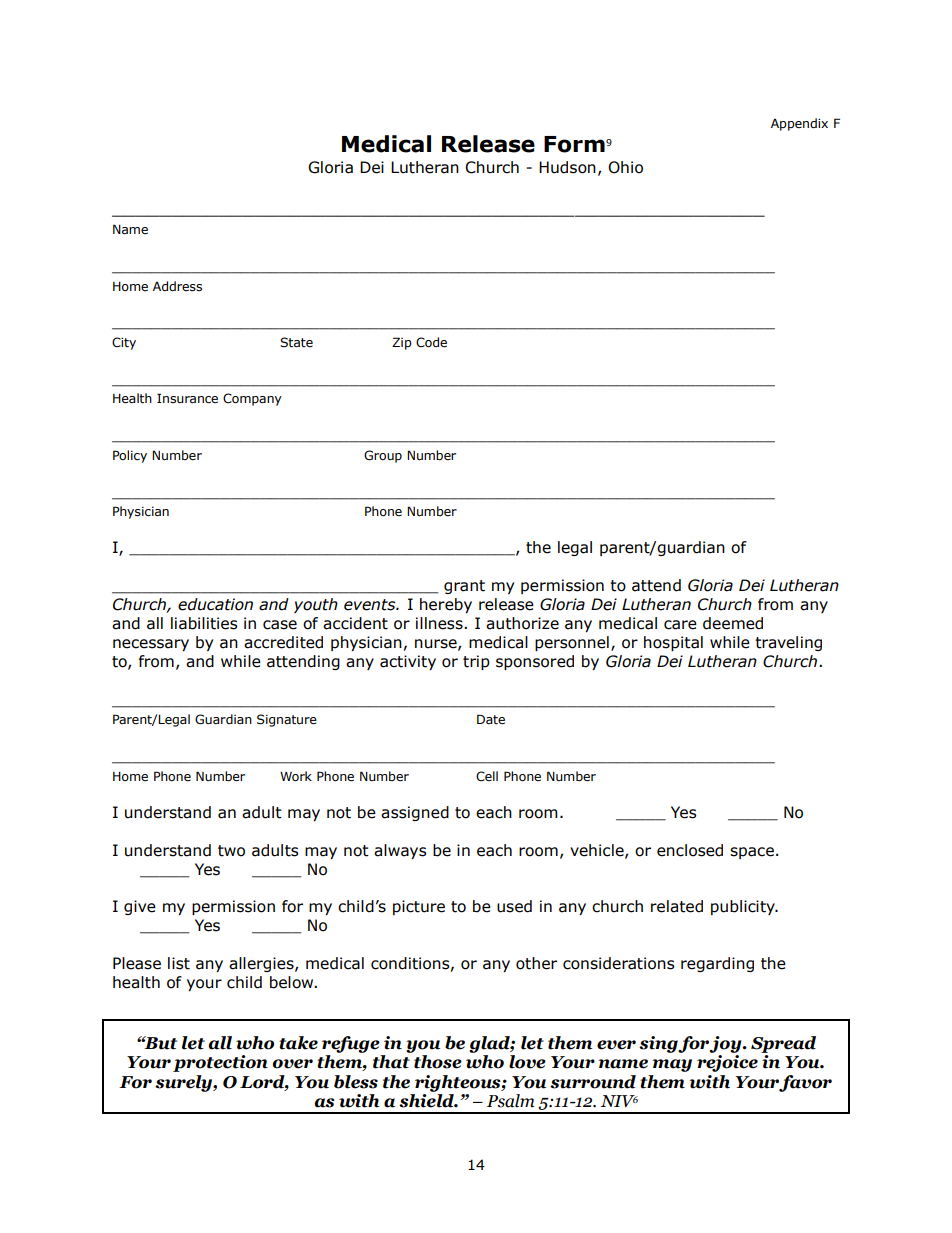 The height and width of the screenshot is (1233, 952). I want to click on hereby, so click(446, 605).
